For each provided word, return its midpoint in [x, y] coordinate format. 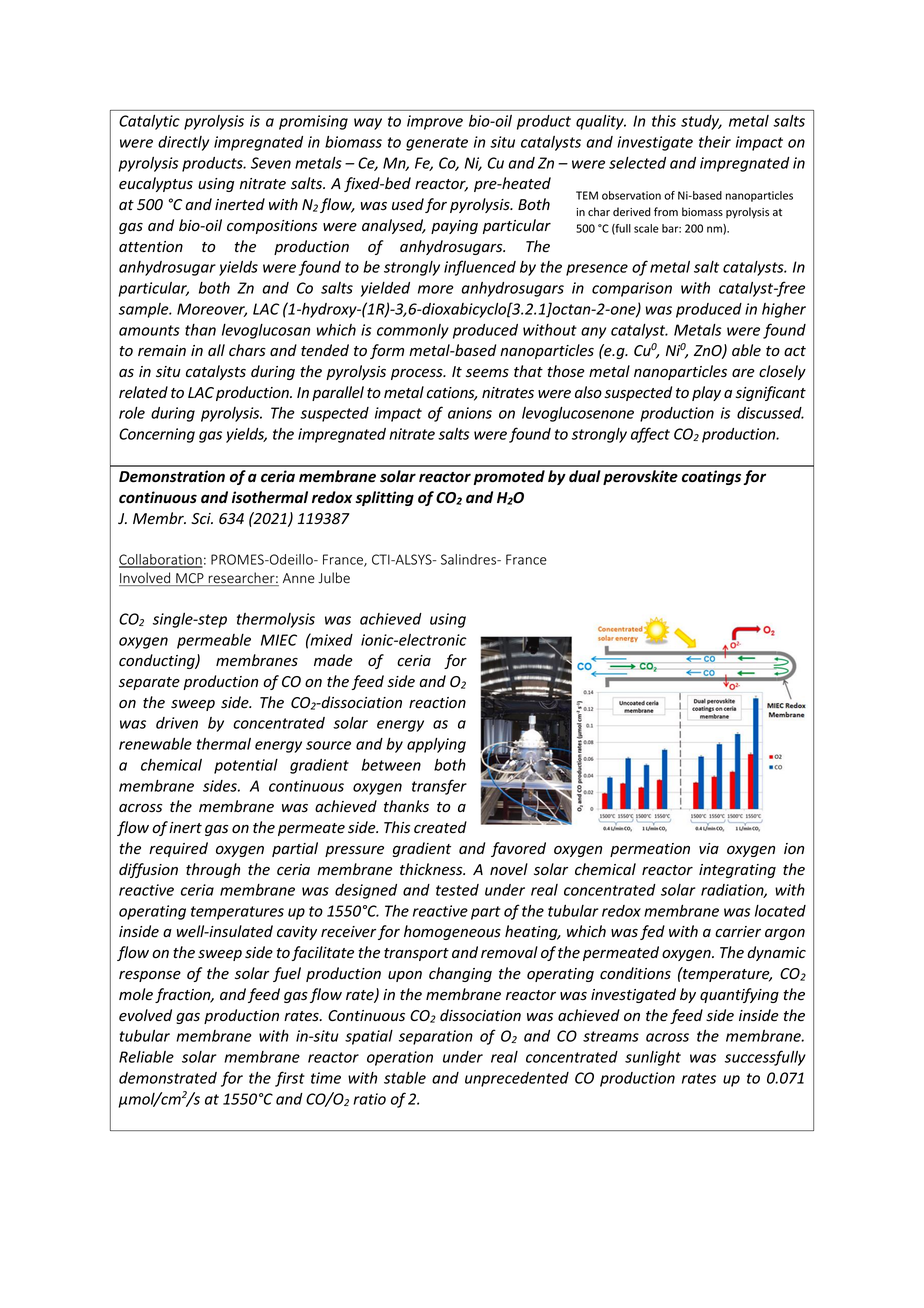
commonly [413, 331]
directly [183, 143]
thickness [432, 869]
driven [177, 723]
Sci [202, 519]
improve [435, 122]
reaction [437, 703]
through [213, 870]
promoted [509, 477]
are [743, 373]
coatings [711, 477]
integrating [737, 871]
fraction [184, 995]
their [715, 142]
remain [162, 351]
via [709, 848]
